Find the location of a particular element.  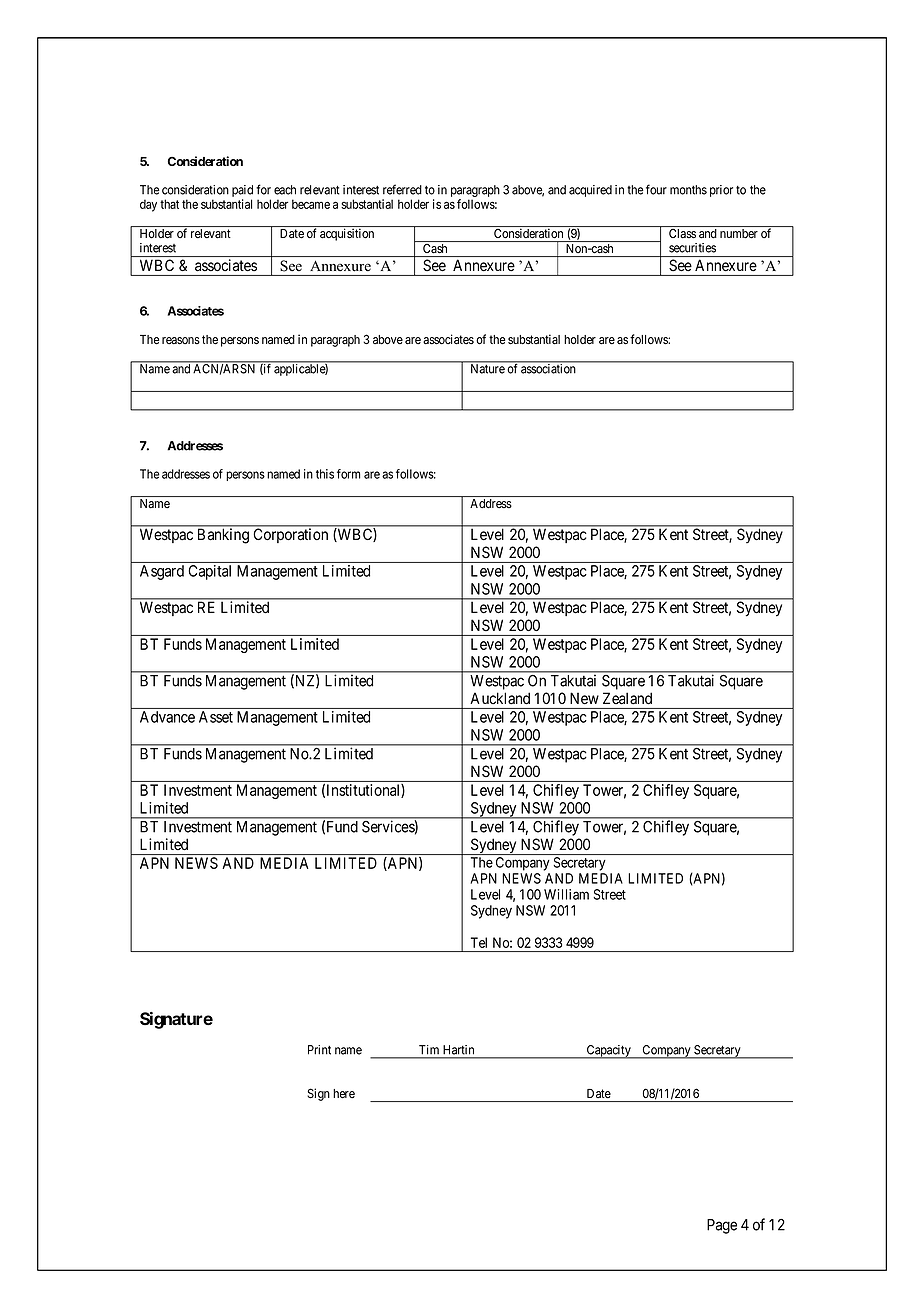

Tim is located at coordinates (429, 1049).
